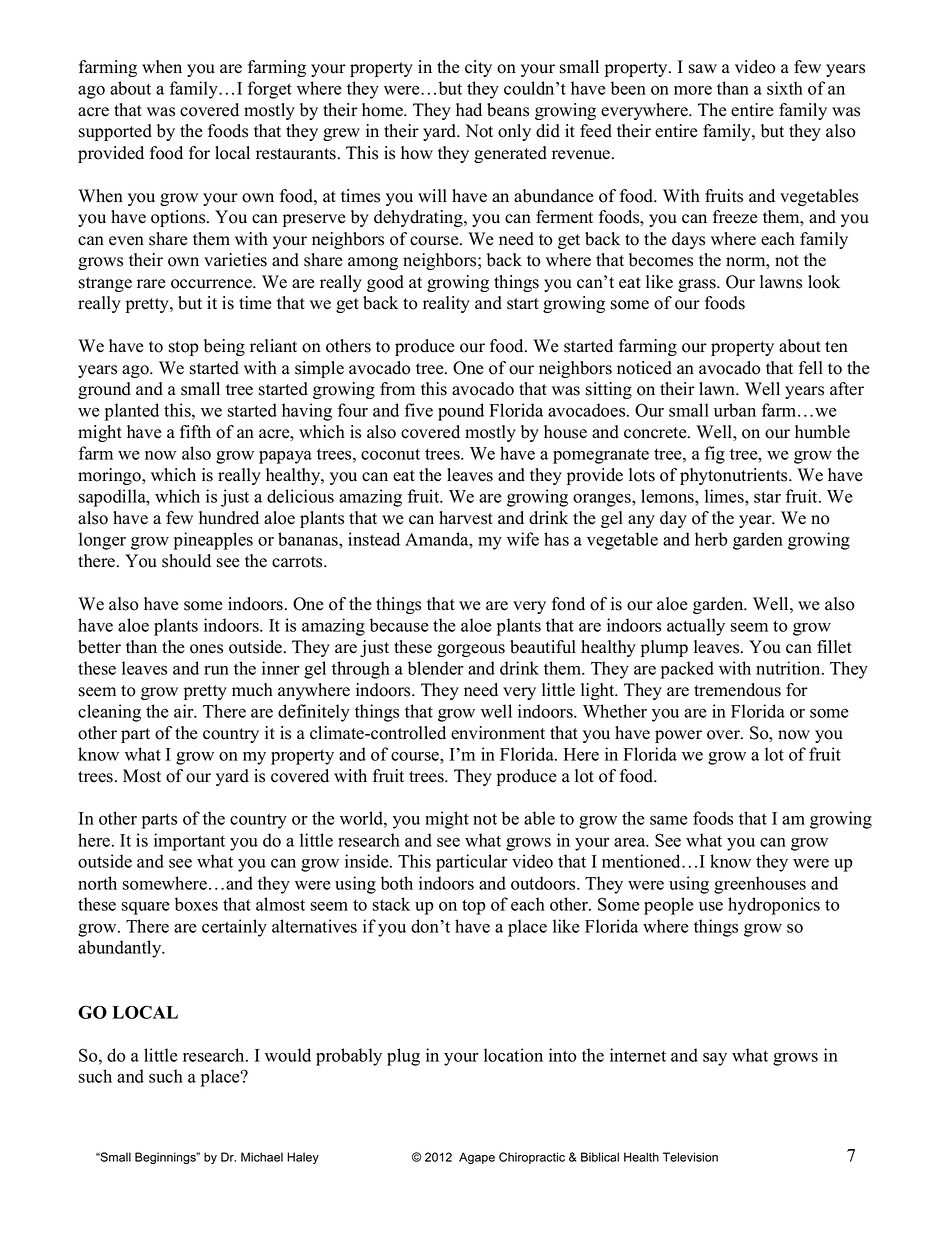 This screenshot has height=1233, width=952. I want to click on had, so click(469, 110).
